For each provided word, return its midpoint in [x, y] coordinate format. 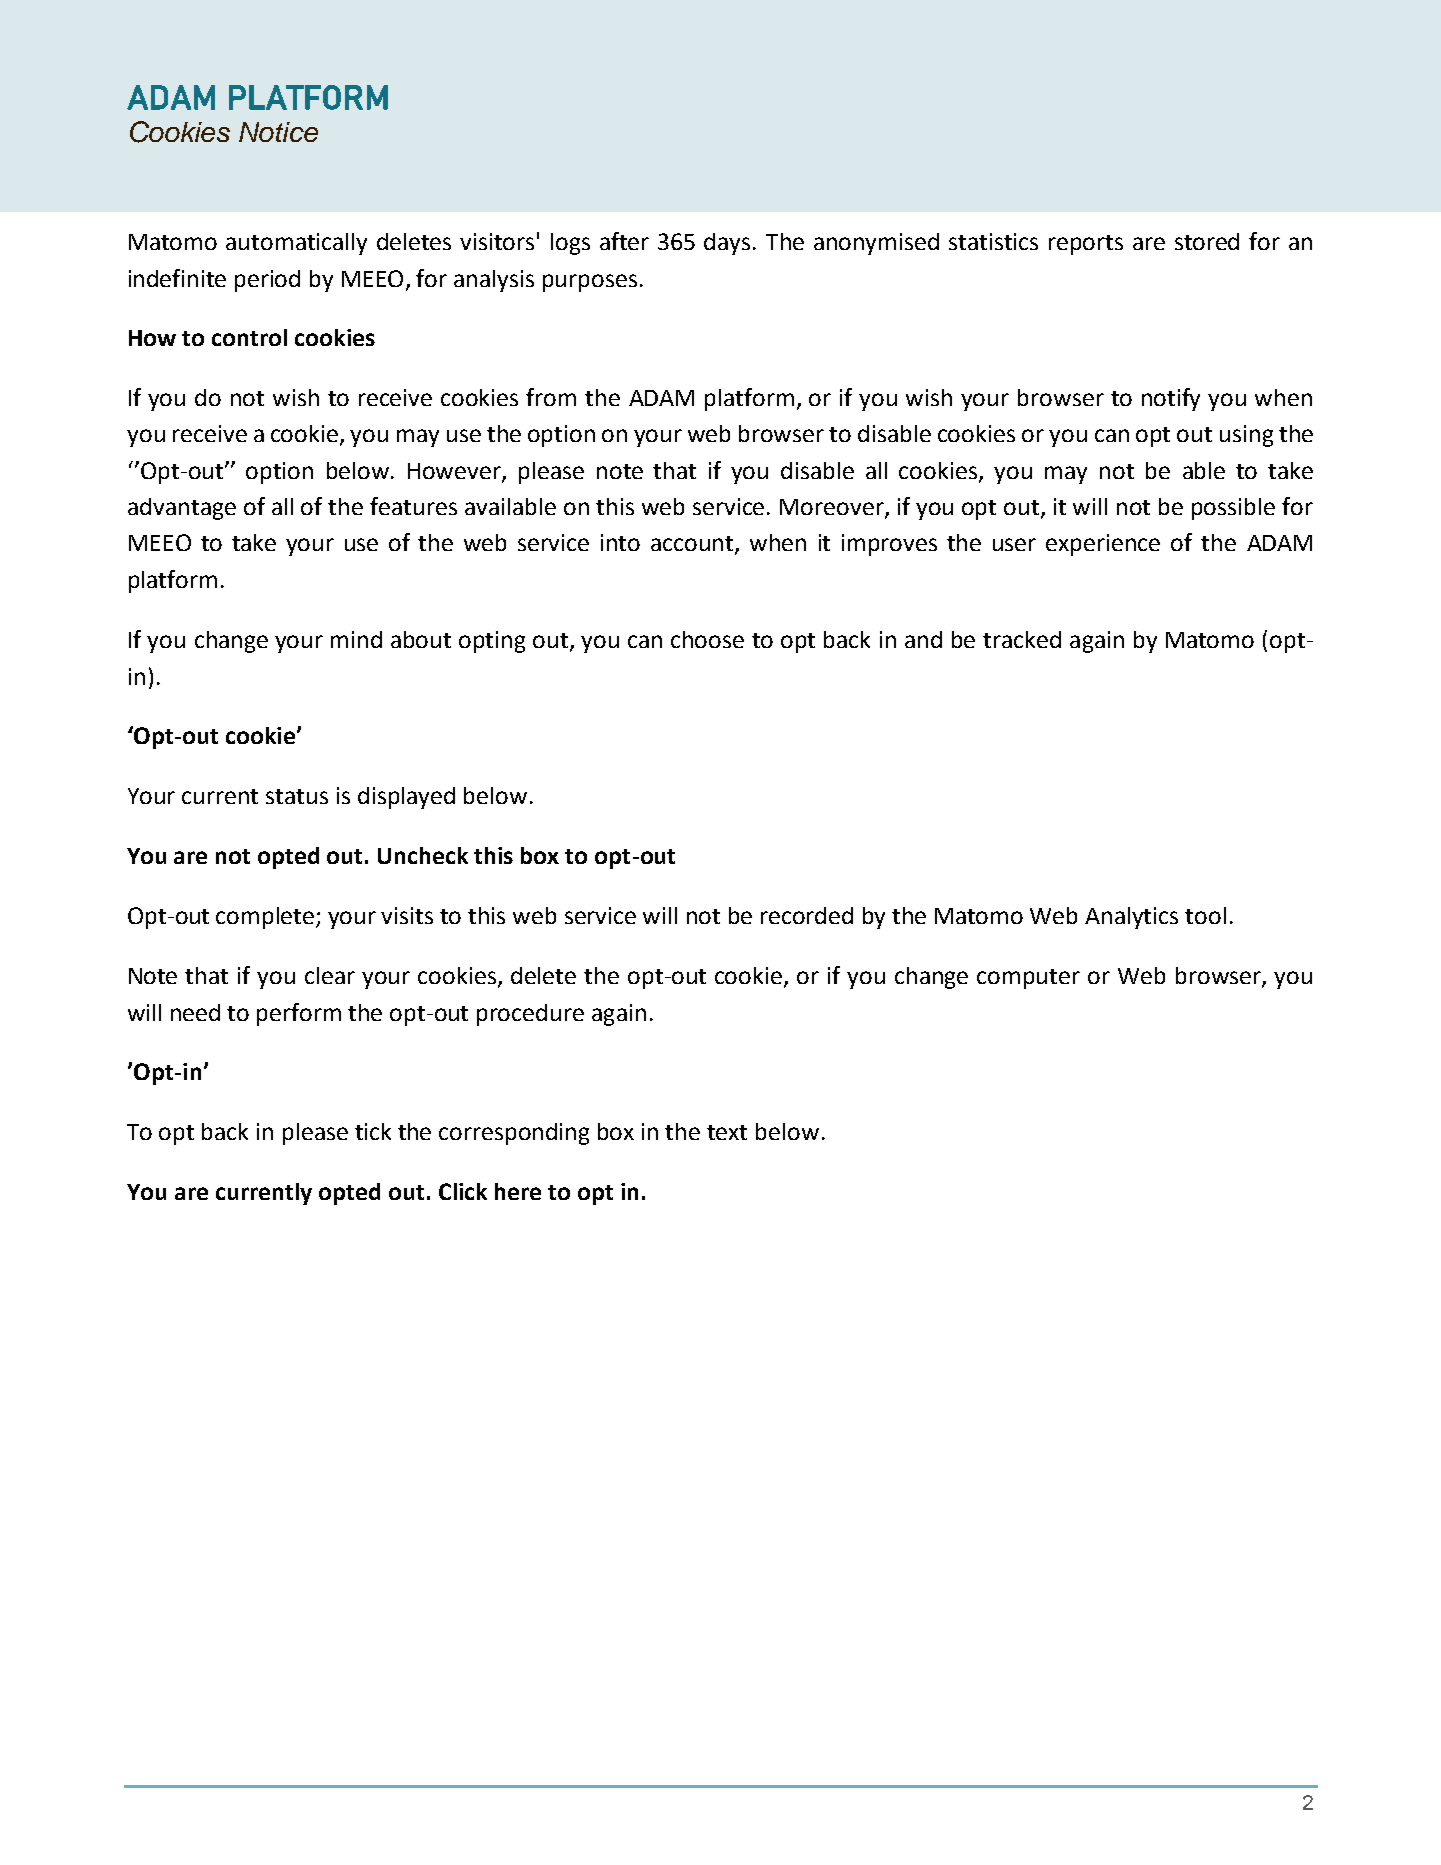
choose [707, 639]
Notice [278, 132]
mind [356, 639]
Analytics [1131, 918]
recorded [807, 915]
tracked [1022, 639]
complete [266, 918]
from [551, 397]
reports [1086, 245]
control [249, 337]
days [729, 244]
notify [1171, 399]
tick [373, 1131]
